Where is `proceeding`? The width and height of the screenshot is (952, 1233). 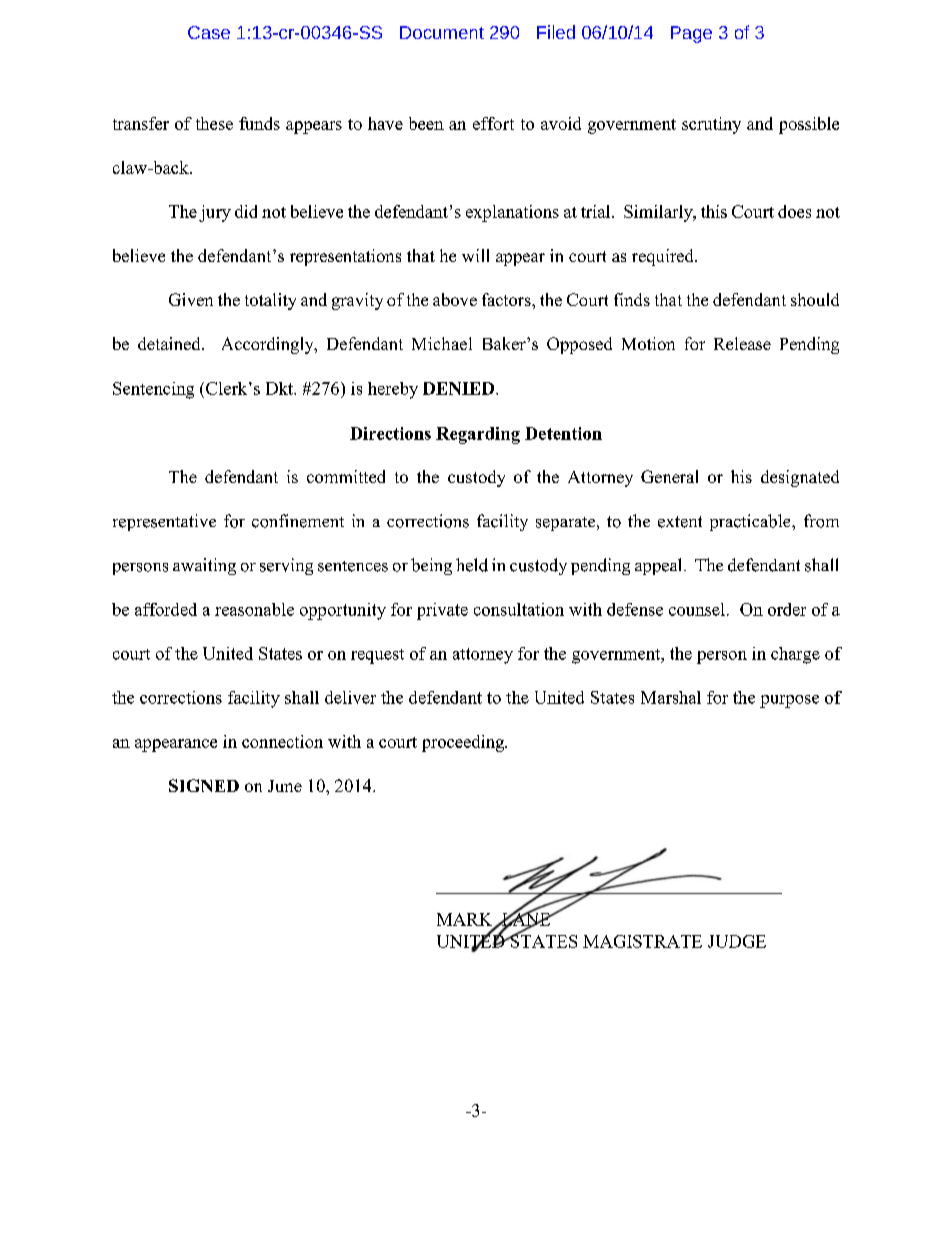
proceeding is located at coordinates (464, 743).
